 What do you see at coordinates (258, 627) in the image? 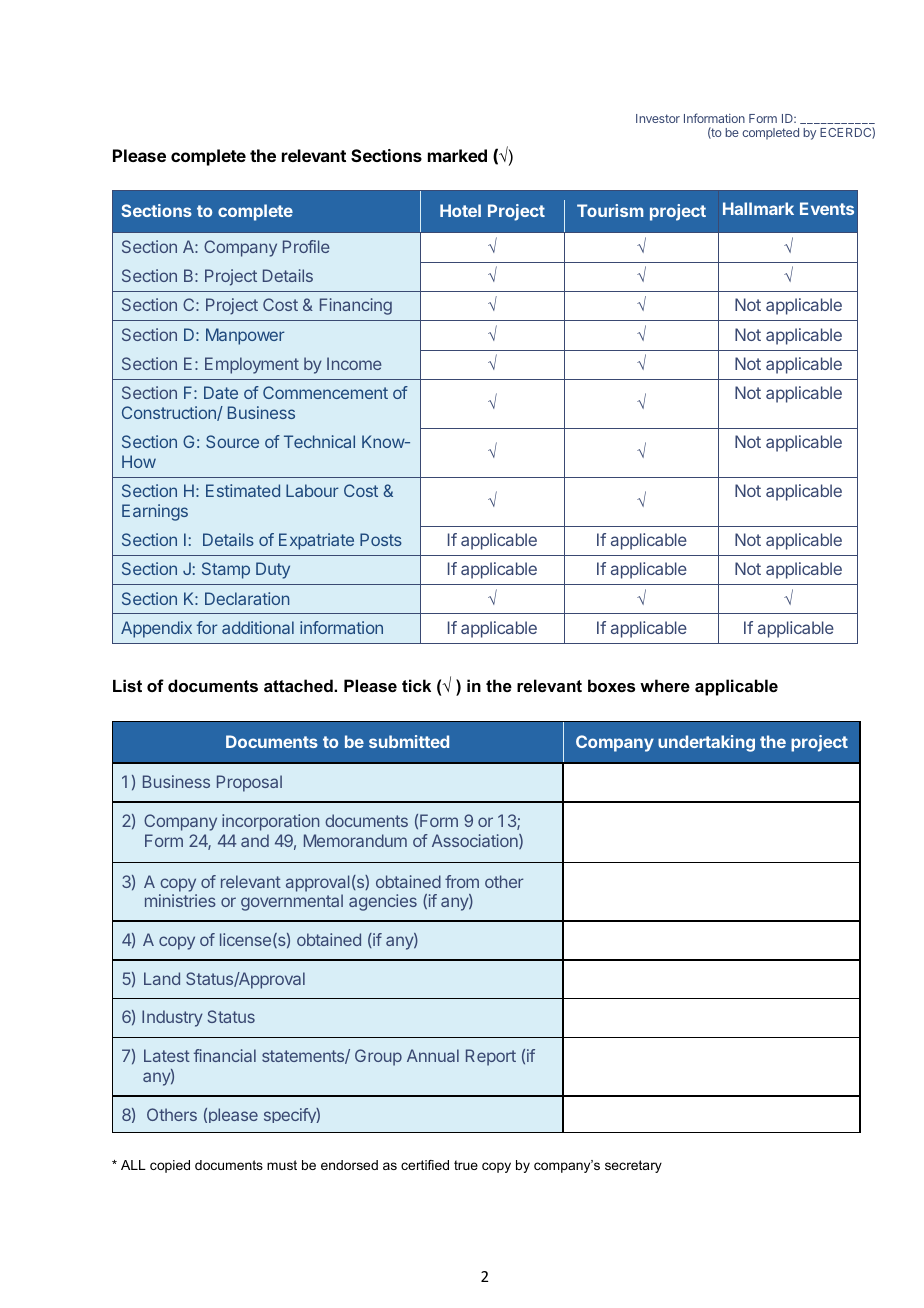
I see `additional` at bounding box center [258, 627].
